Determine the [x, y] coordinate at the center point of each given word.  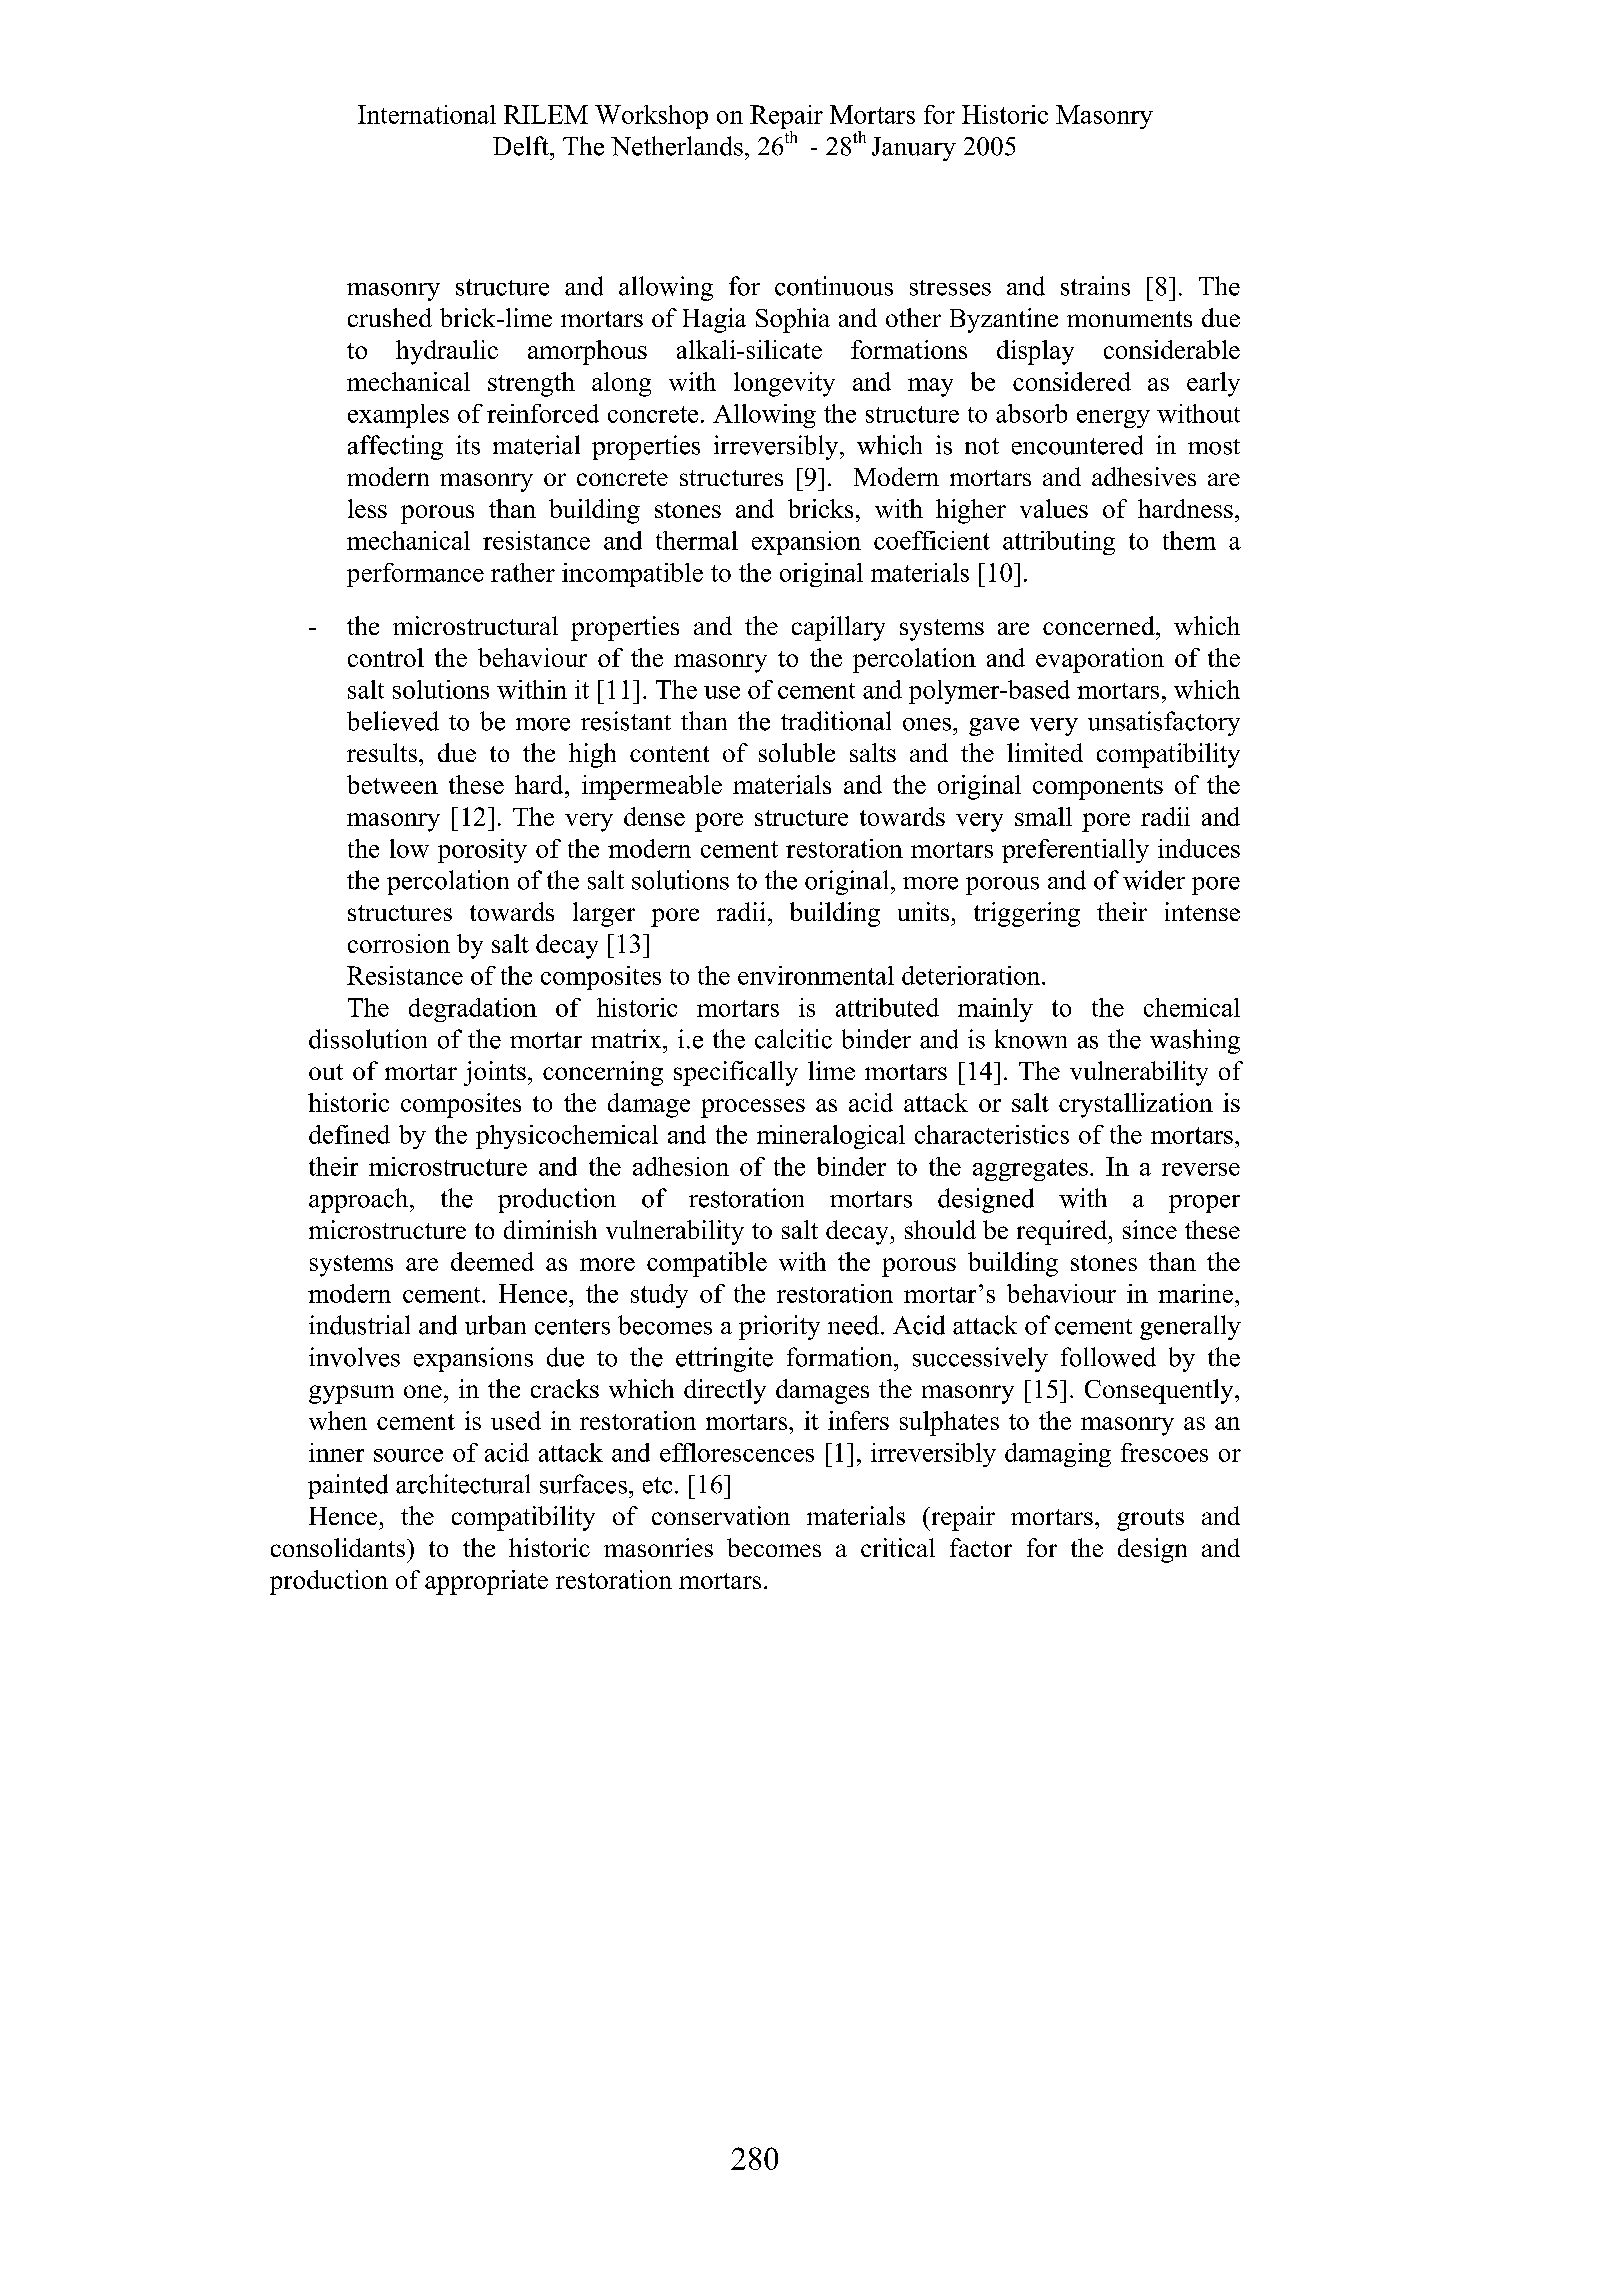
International [427, 114]
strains [1095, 286]
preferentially [1075, 851]
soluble [797, 752]
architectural [463, 1484]
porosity [482, 851]
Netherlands [677, 146]
